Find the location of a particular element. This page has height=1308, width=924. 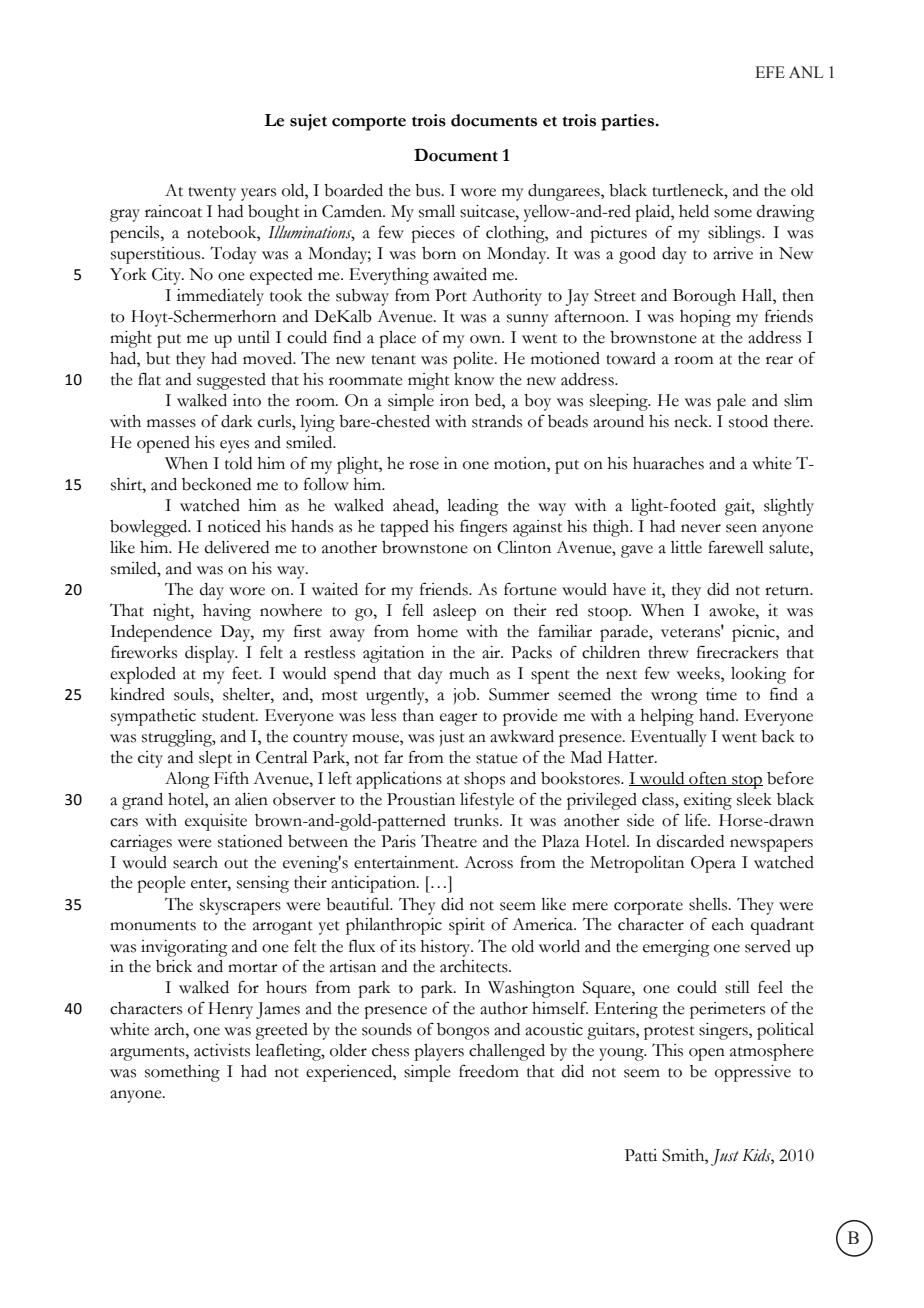

EFE is located at coordinates (770, 72).
